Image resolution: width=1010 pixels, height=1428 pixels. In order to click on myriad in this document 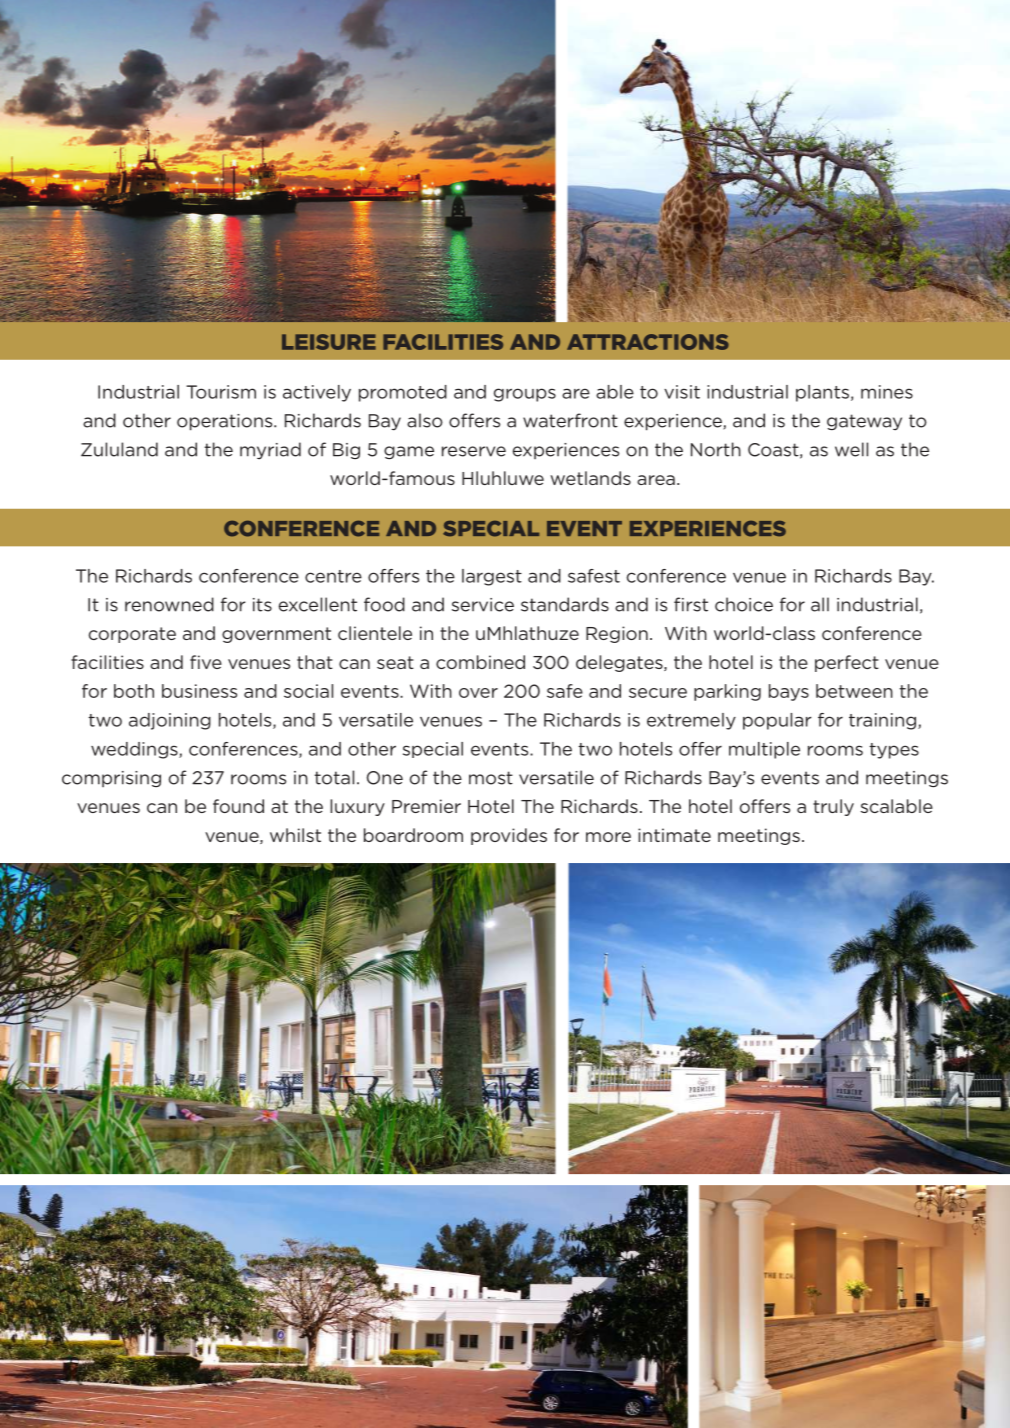, I will do `click(270, 451)`.
